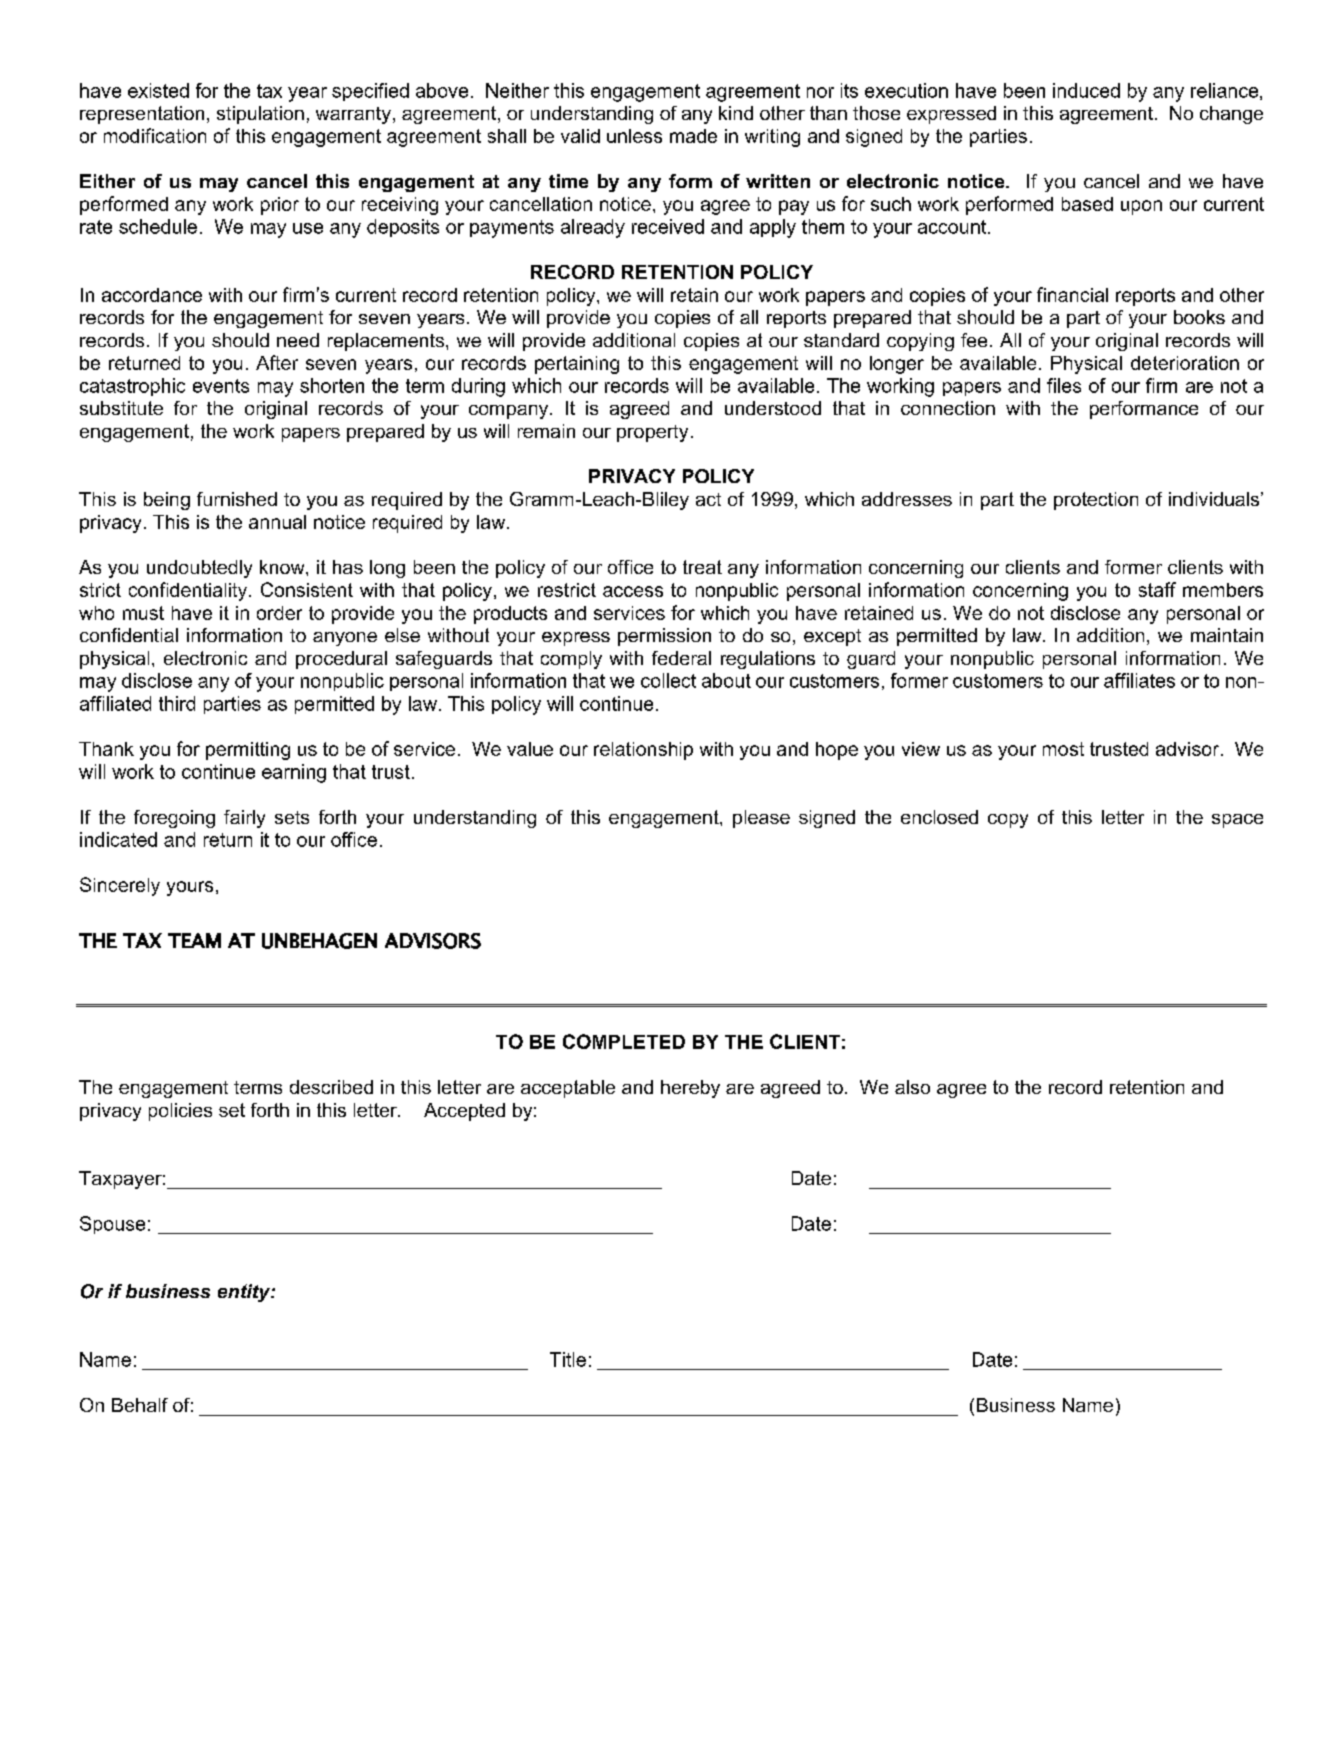 This image has width=1343, height=1737. Describe the element at coordinates (248, 751) in the image. I see `permitting` at that location.
